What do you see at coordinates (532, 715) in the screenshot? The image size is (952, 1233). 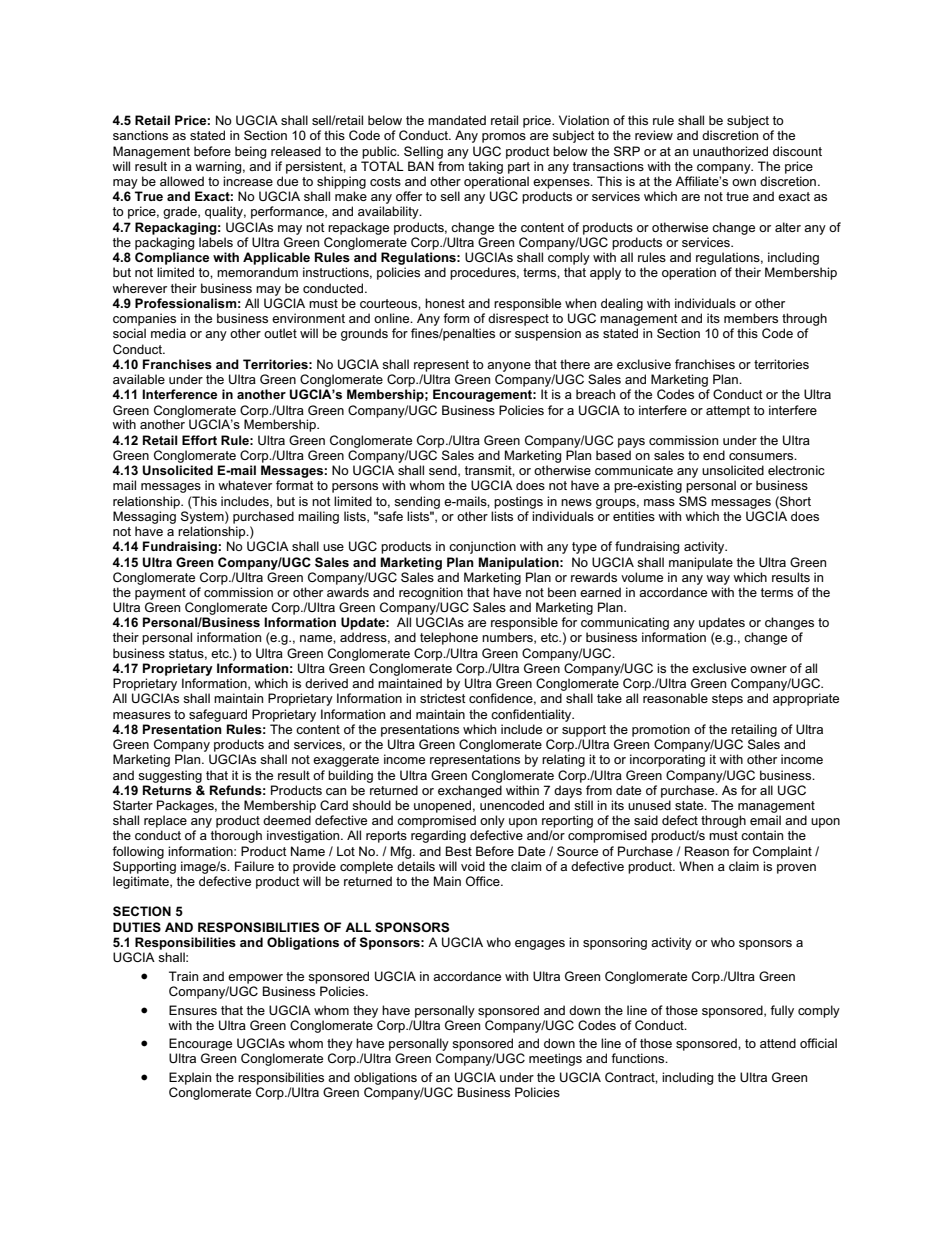 I see `confidentiality` at bounding box center [532, 715].
